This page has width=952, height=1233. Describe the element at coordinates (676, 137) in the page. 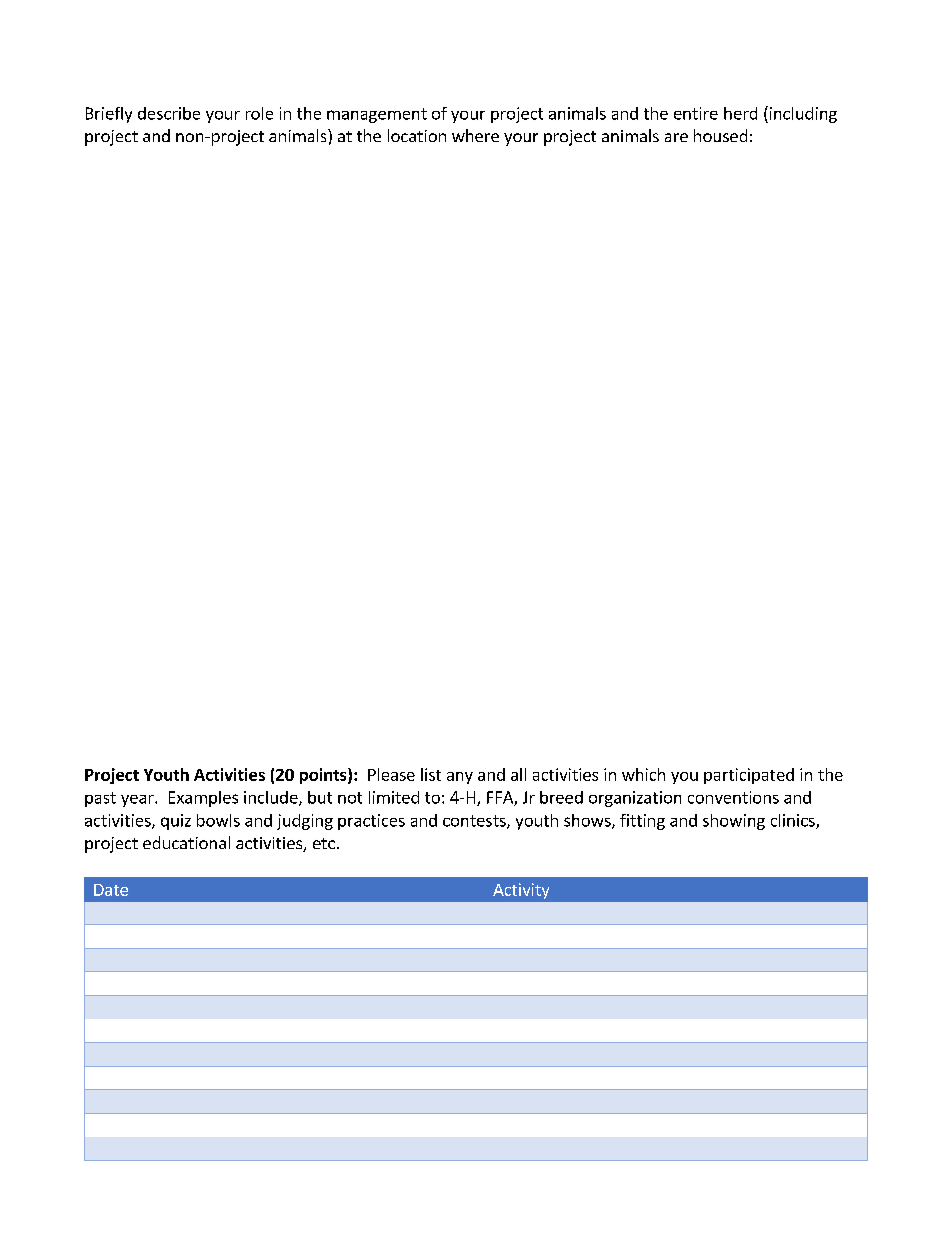

I see `are` at that location.
